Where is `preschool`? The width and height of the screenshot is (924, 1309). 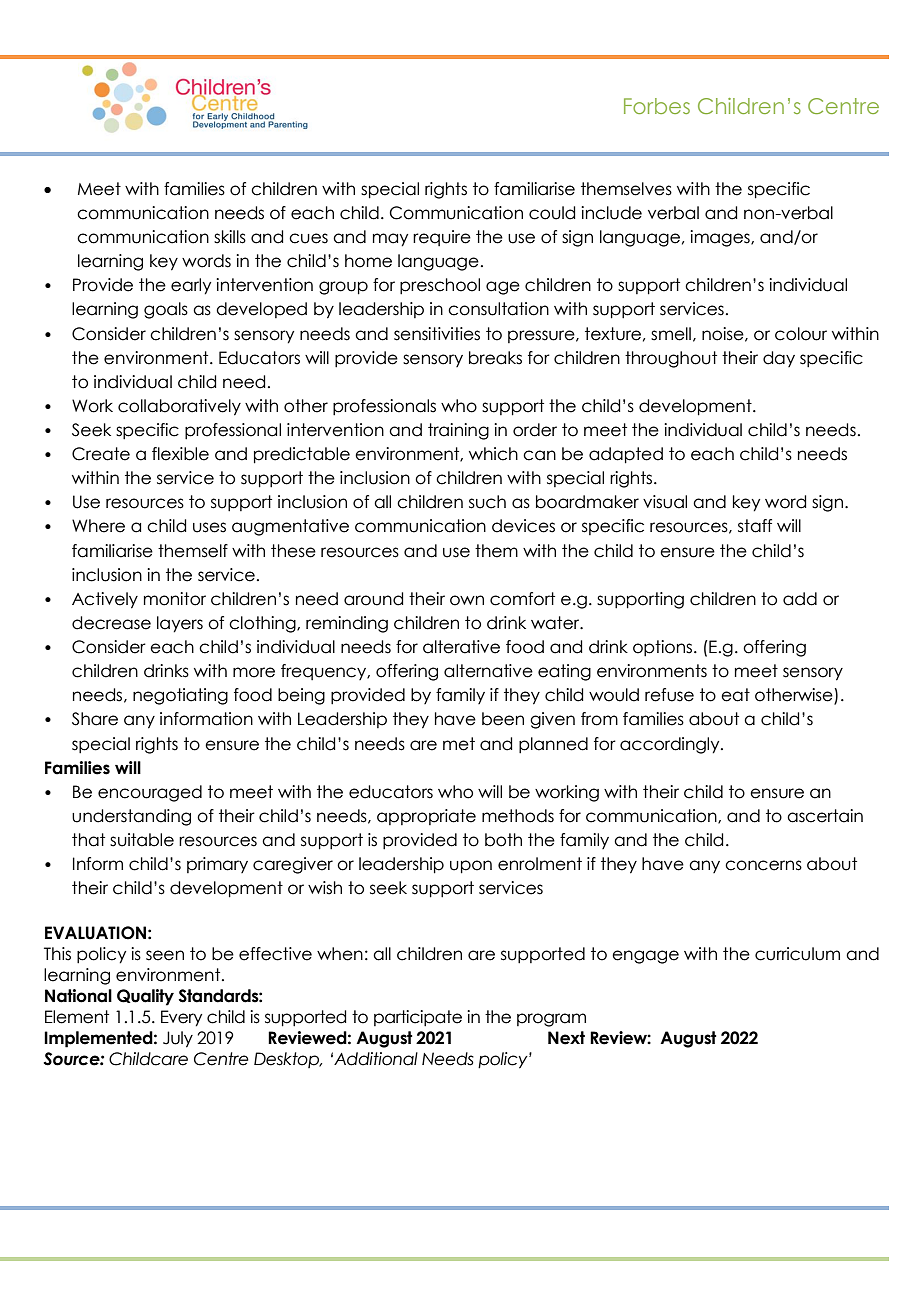
preschool is located at coordinates (440, 286).
